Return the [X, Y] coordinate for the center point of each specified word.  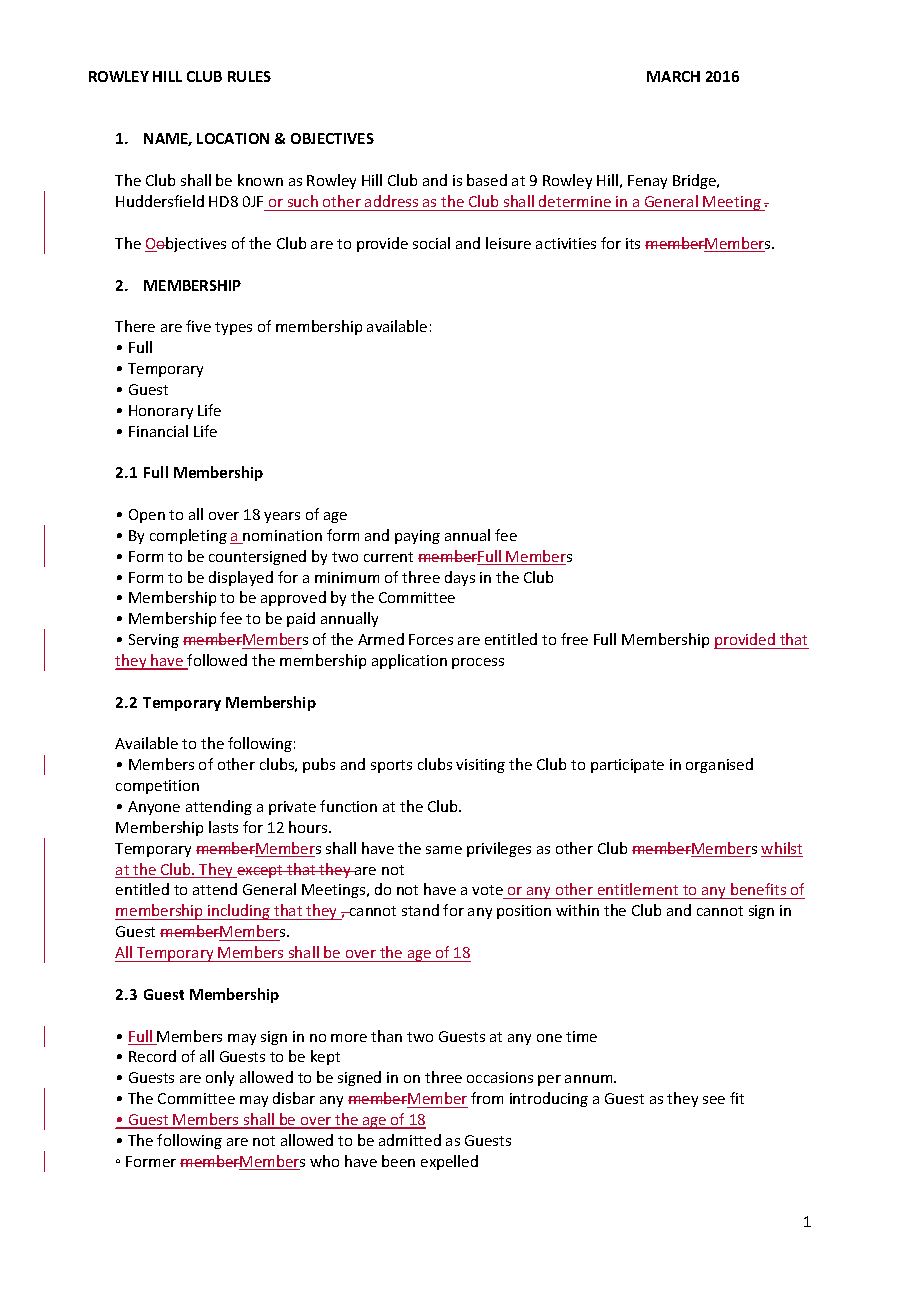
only [220, 1078]
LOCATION [233, 138]
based [487, 180]
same [444, 850]
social [431, 243]
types [233, 328]
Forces [431, 639]
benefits [759, 891]
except [260, 871]
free [574, 639]
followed [216, 661]
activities [566, 243]
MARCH [673, 76]
